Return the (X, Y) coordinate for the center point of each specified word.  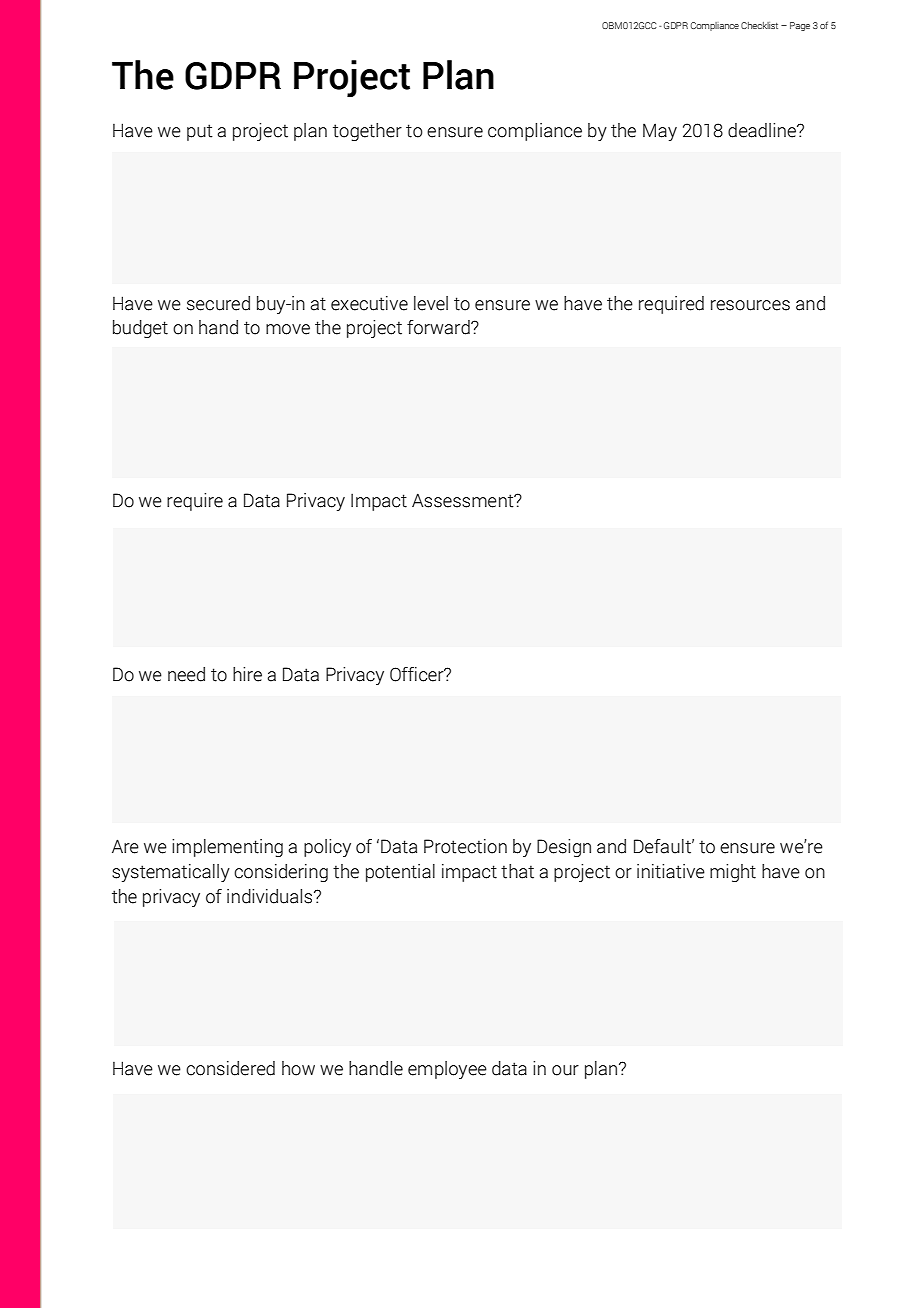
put (200, 132)
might (733, 873)
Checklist (759, 25)
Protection (465, 846)
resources (750, 305)
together (367, 132)
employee (447, 1070)
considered (230, 1068)
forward (439, 327)
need (186, 674)
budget (140, 329)
